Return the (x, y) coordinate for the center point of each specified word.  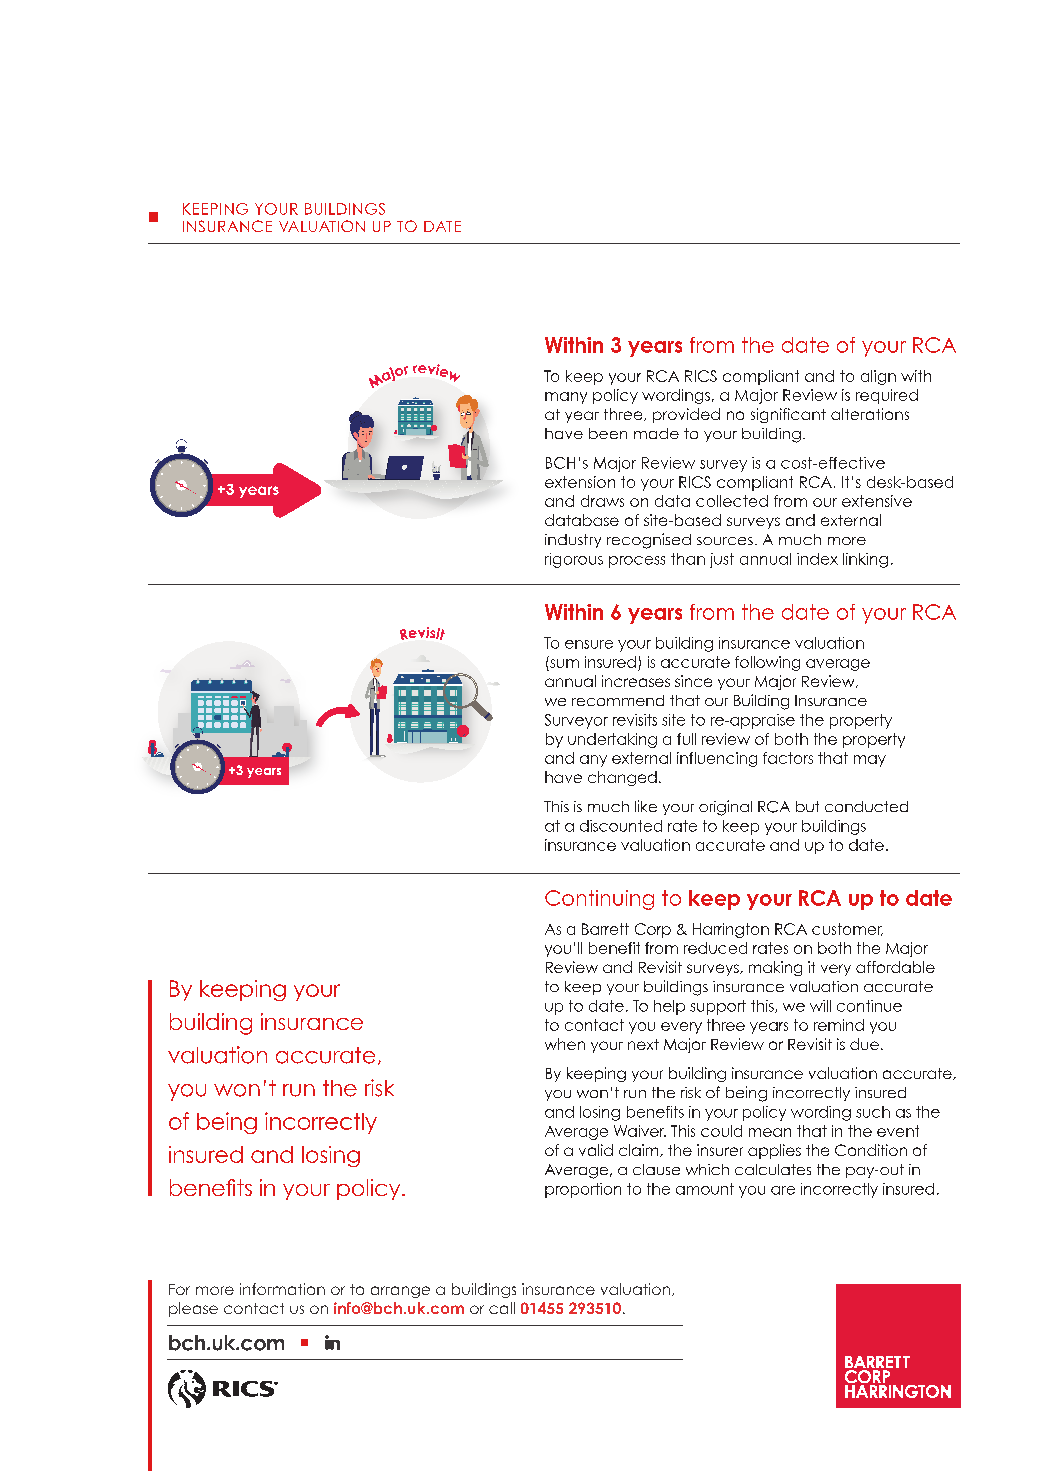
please (193, 1309)
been (608, 433)
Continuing (599, 900)
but (807, 806)
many (566, 398)
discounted (621, 826)
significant (788, 415)
